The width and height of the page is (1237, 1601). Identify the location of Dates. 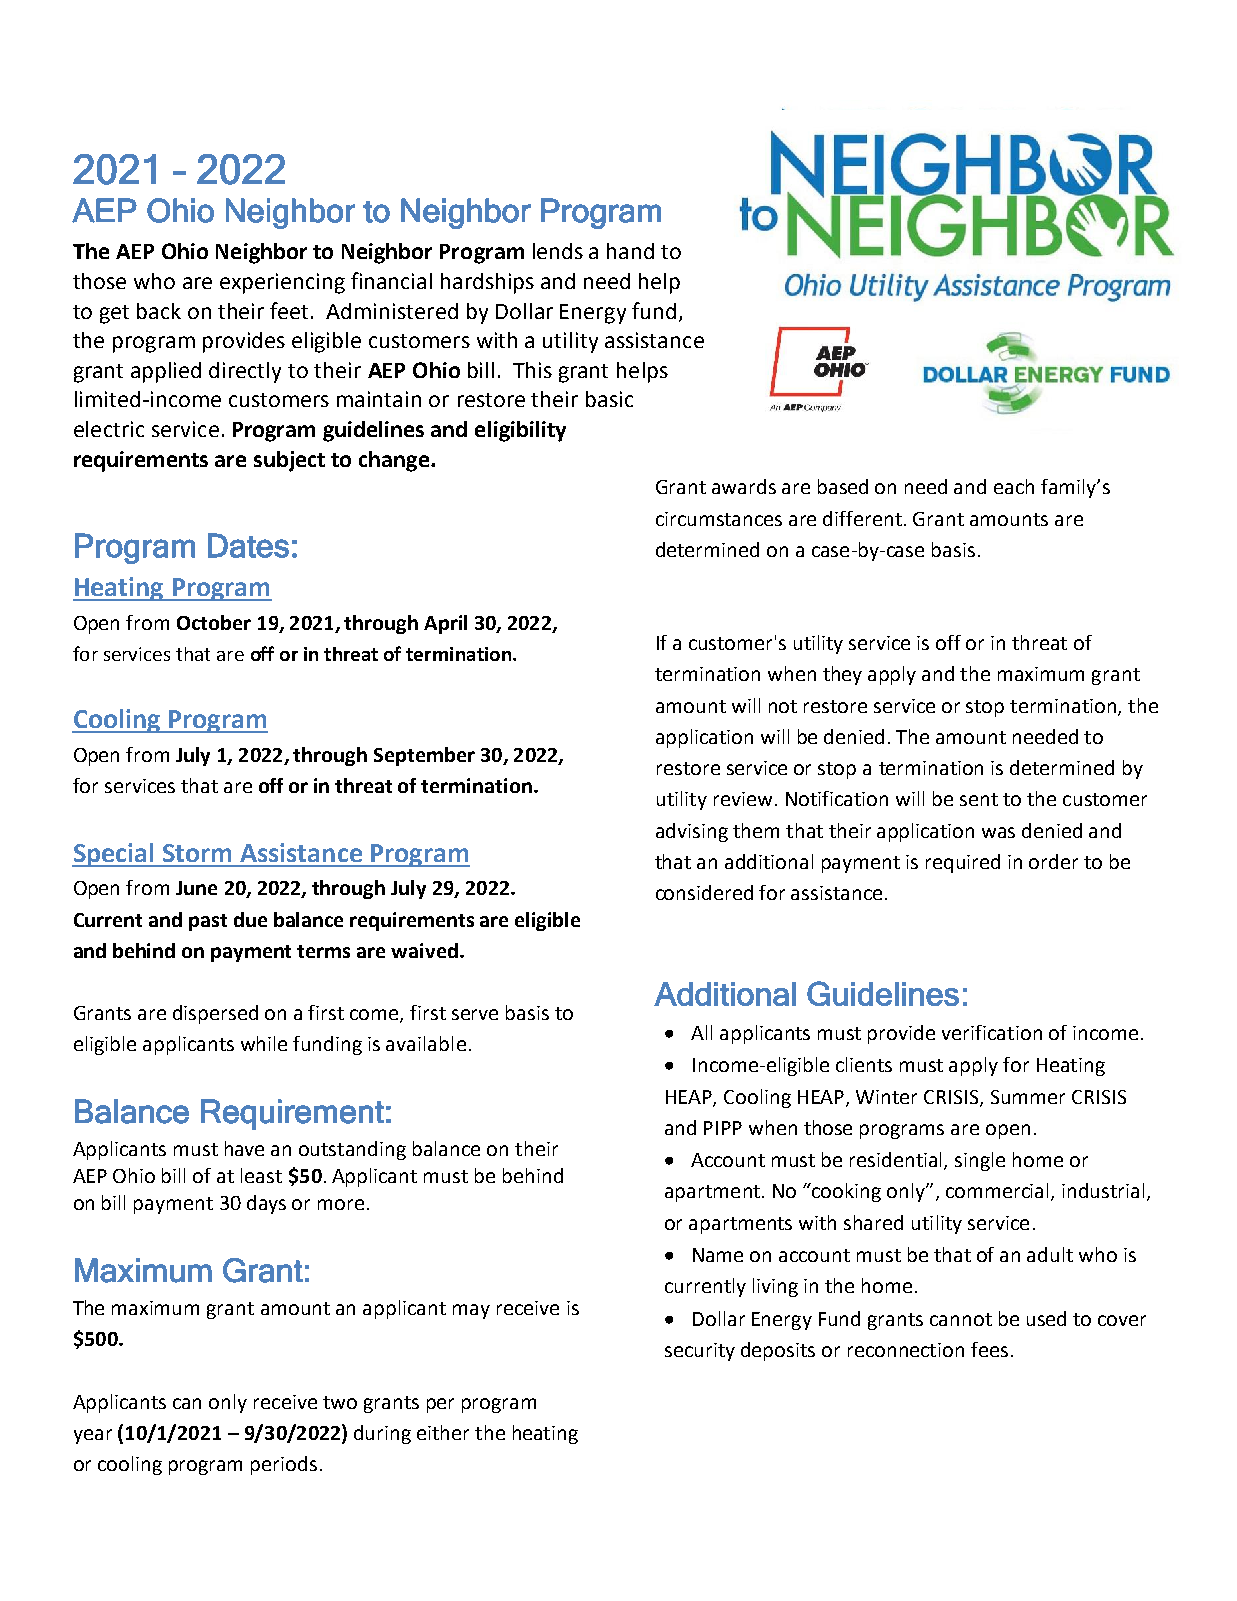
(248, 545).
